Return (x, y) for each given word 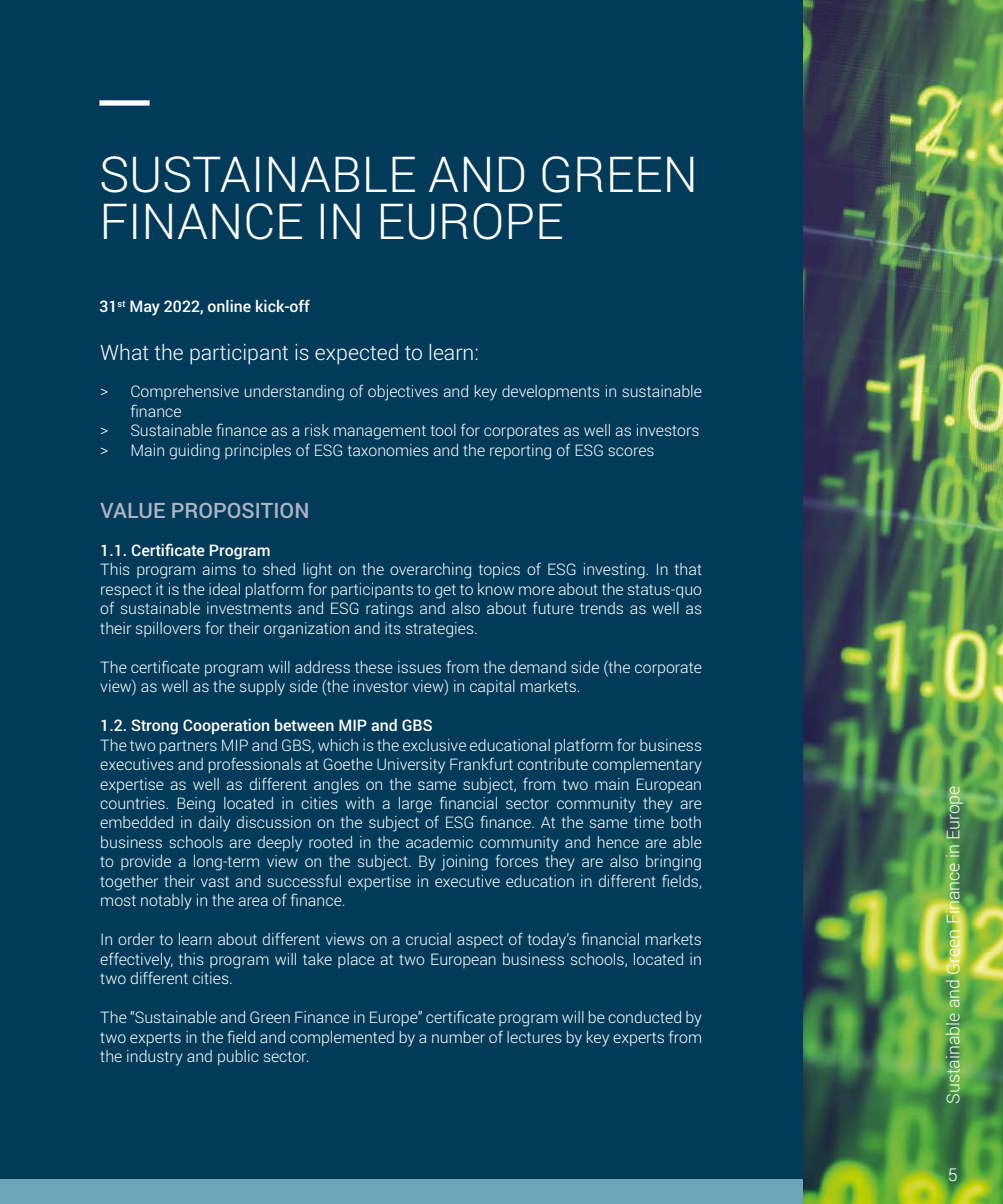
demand (538, 667)
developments (551, 392)
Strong (154, 727)
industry (155, 1058)
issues (419, 667)
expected (356, 354)
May (145, 308)
